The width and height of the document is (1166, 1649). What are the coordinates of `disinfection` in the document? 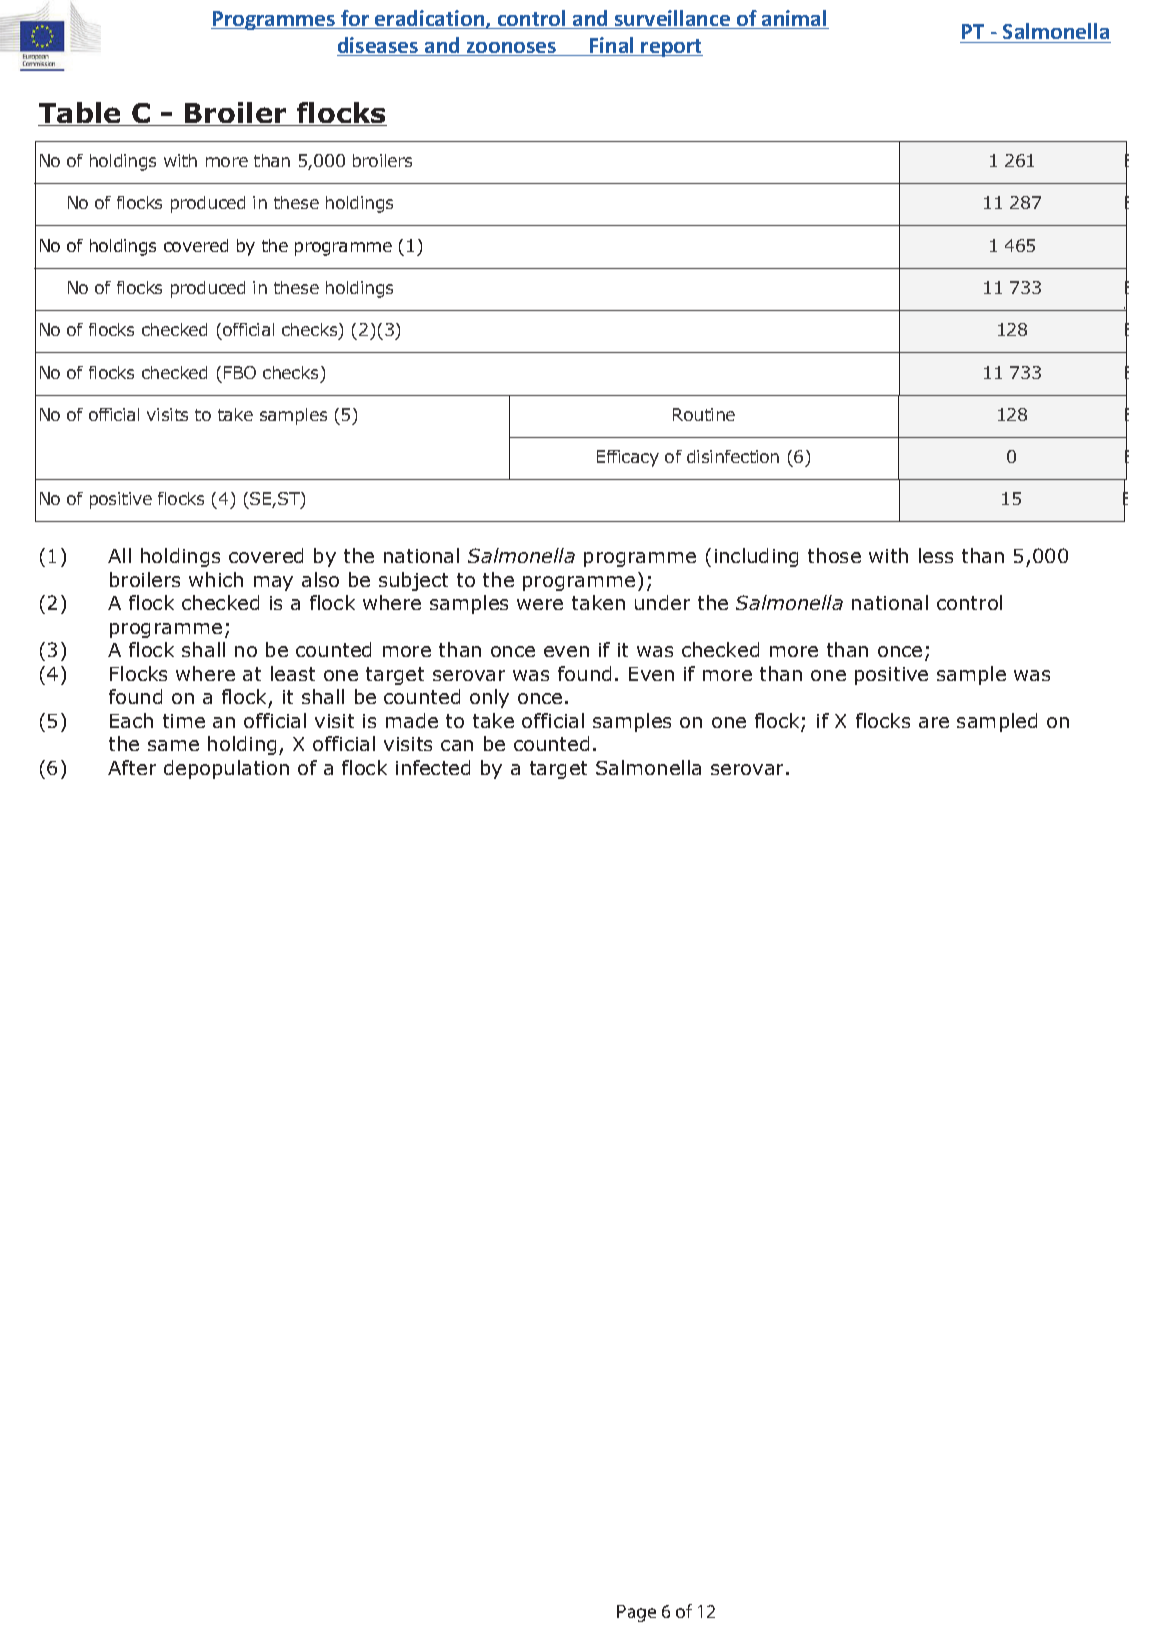 It's located at (733, 456).
